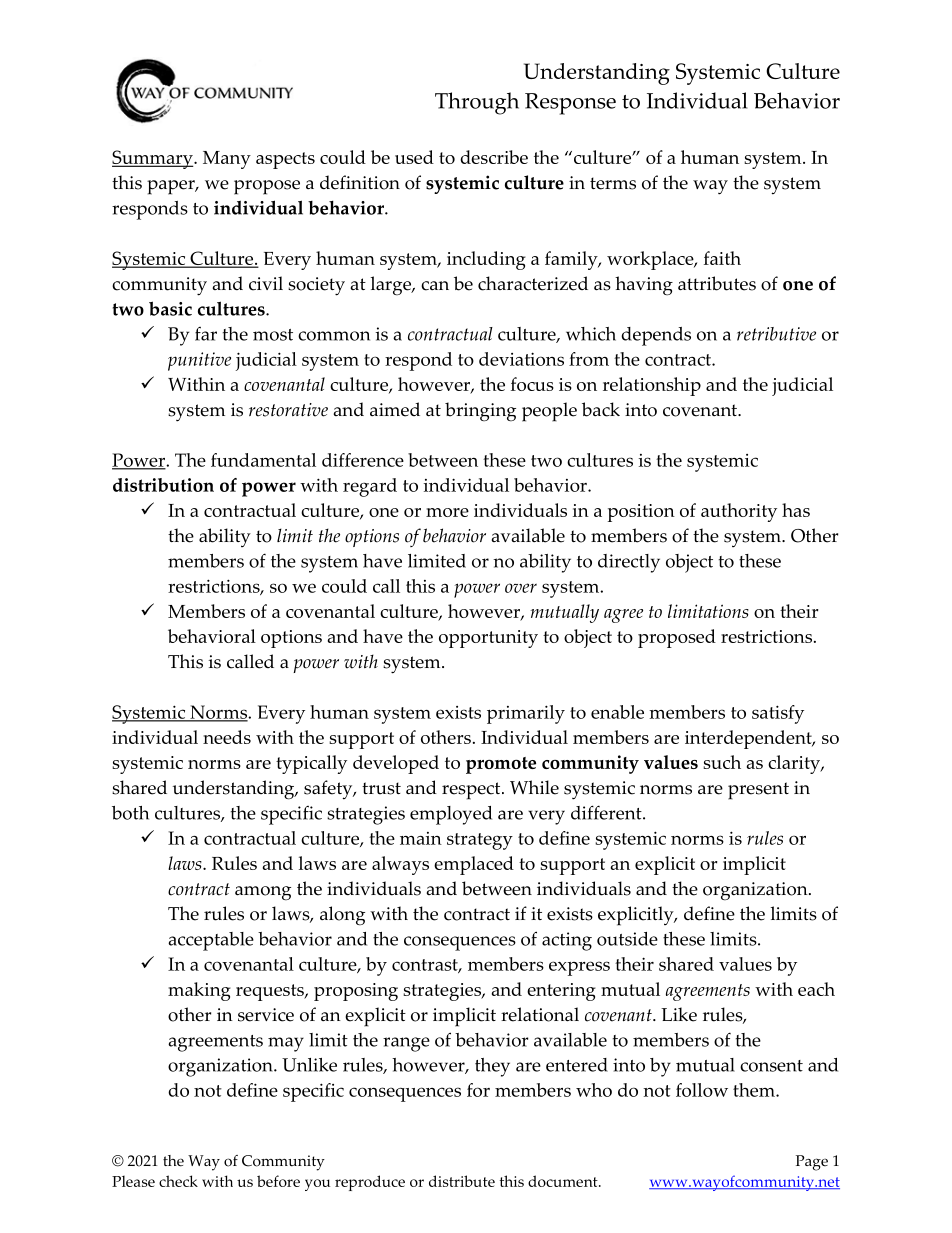  I want to click on Many, so click(227, 160).
